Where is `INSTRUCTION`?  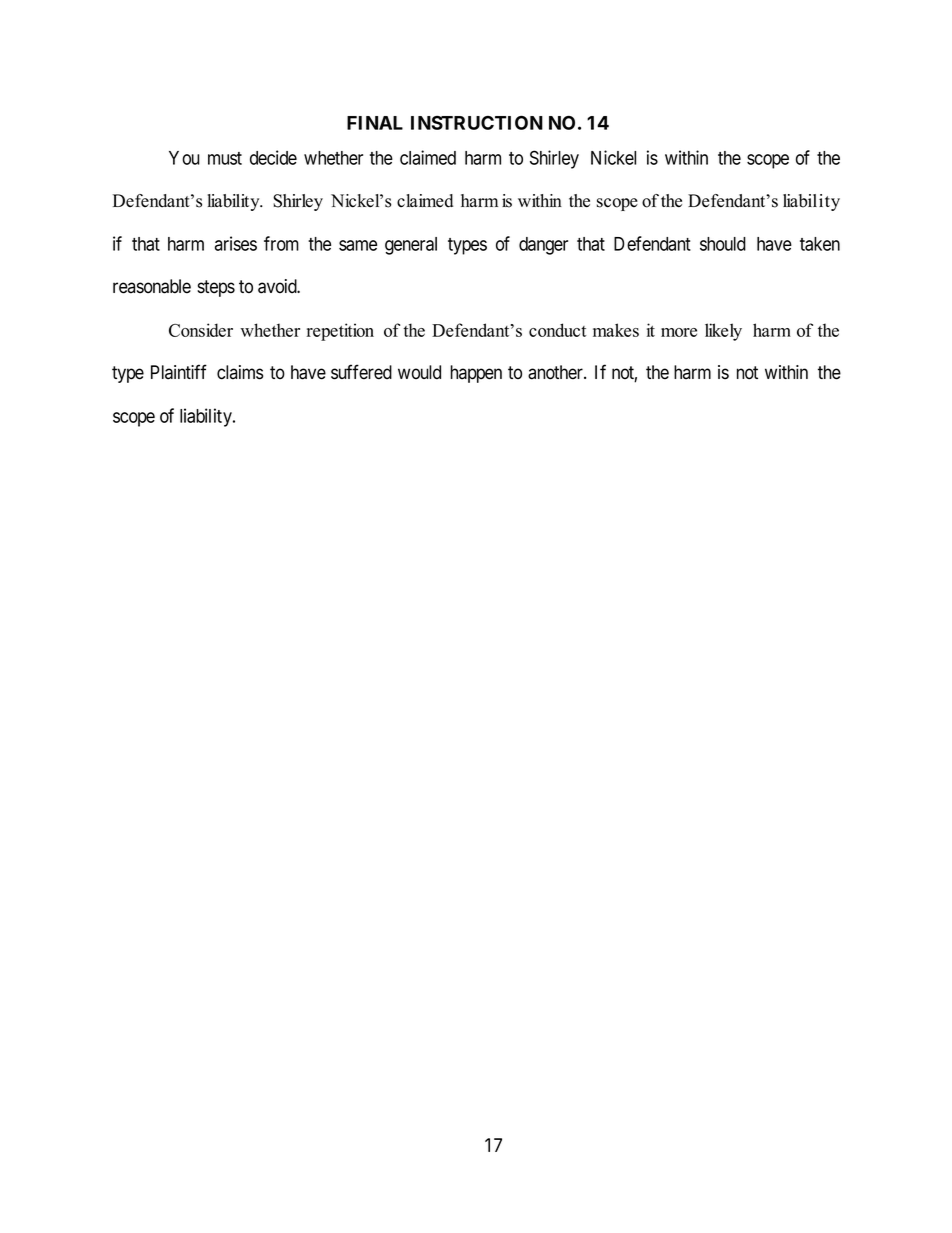 INSTRUCTION is located at coordinates (477, 123).
